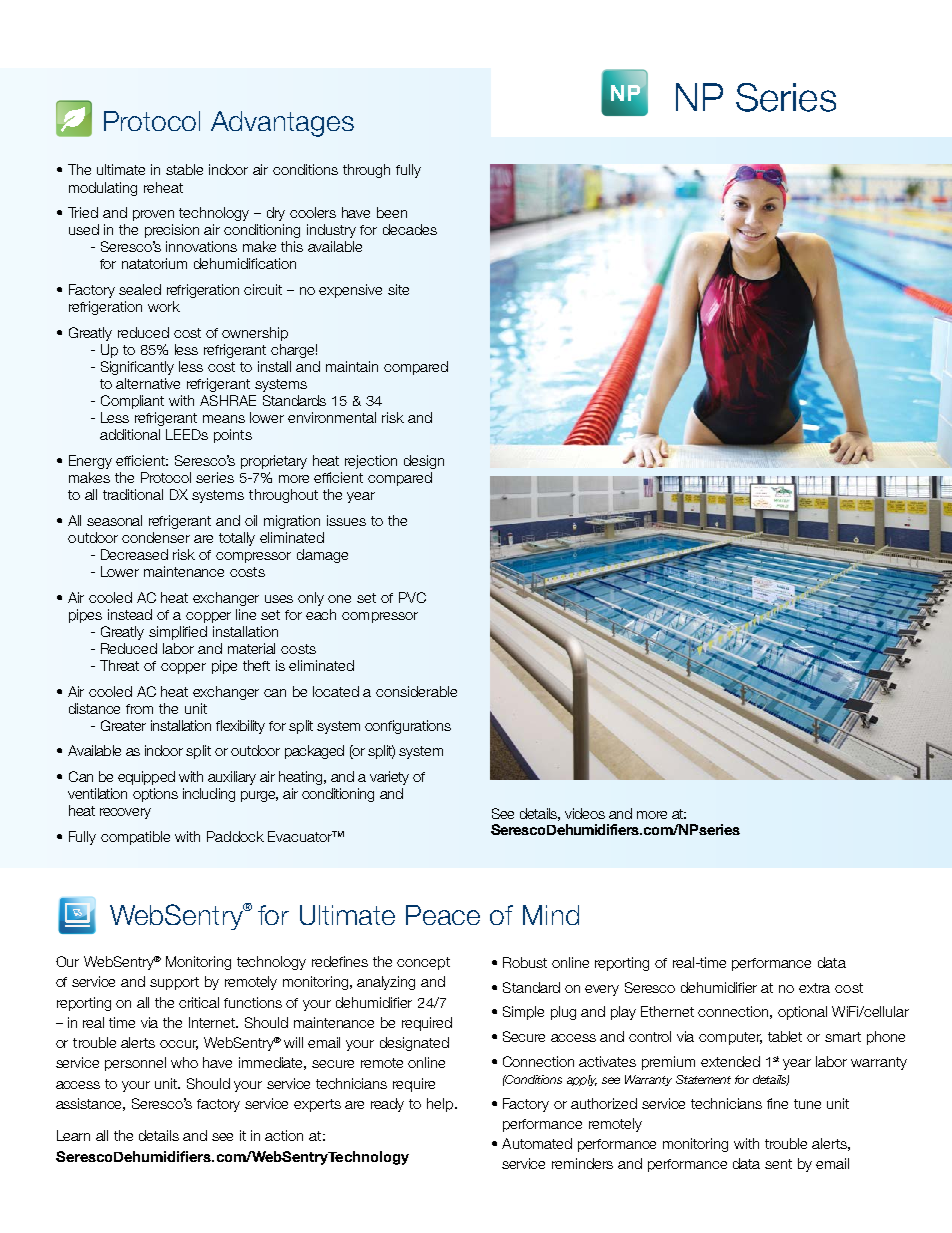 This document has width=952, height=1233. Describe the element at coordinates (184, 169) in the document. I see `stable` at that location.
